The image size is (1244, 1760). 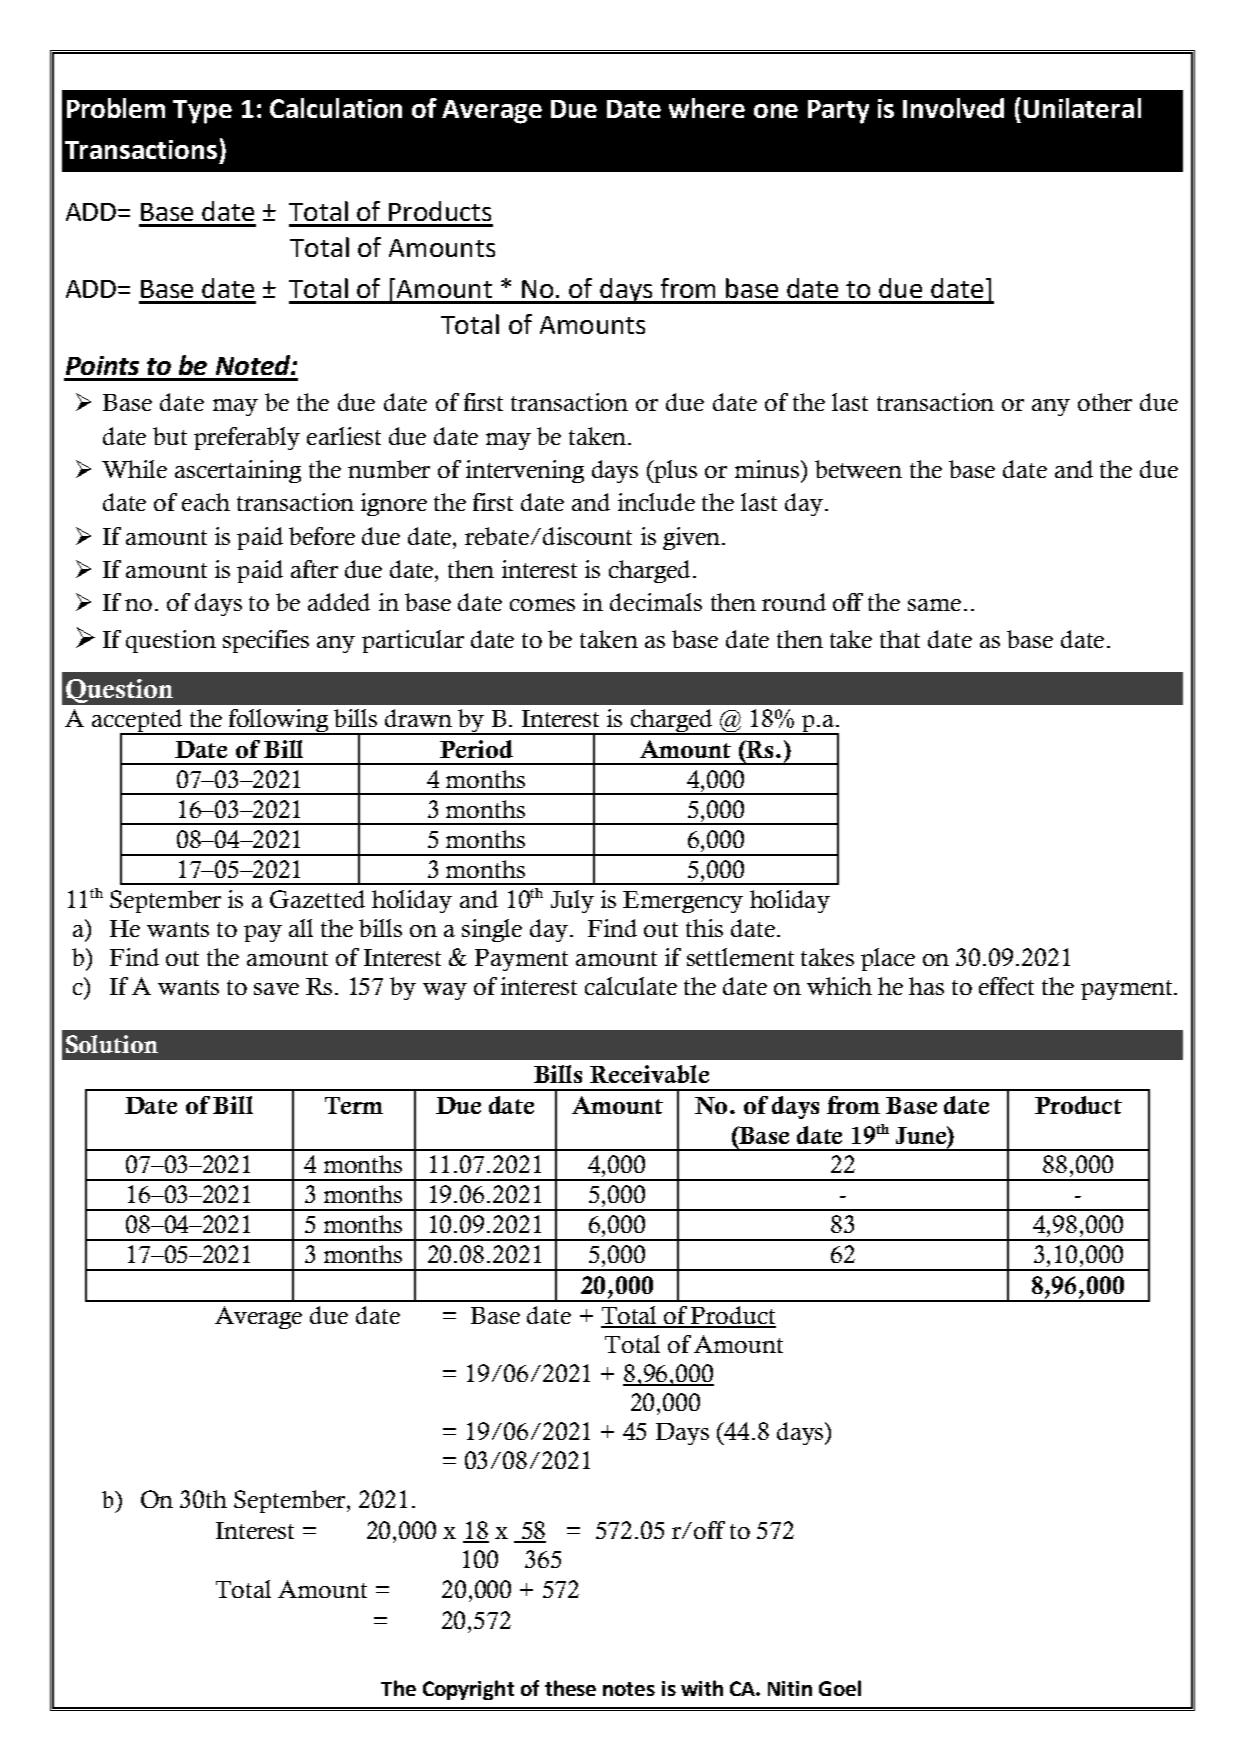 What do you see at coordinates (468, 1690) in the page?
I see `Copyright` at bounding box center [468, 1690].
